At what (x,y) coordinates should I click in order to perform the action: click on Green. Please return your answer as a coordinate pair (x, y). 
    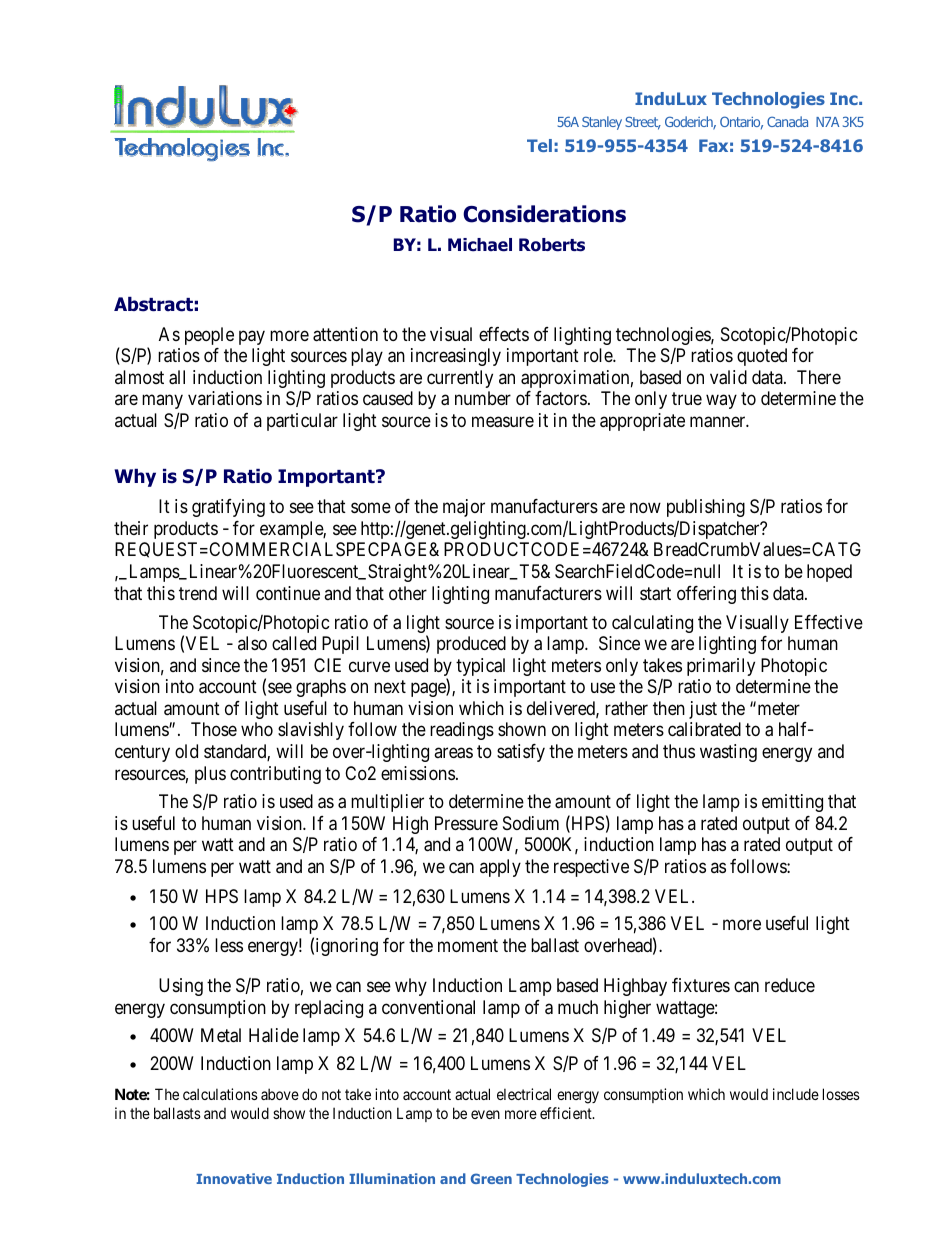
    Looking at the image, I should click on (491, 1178).
